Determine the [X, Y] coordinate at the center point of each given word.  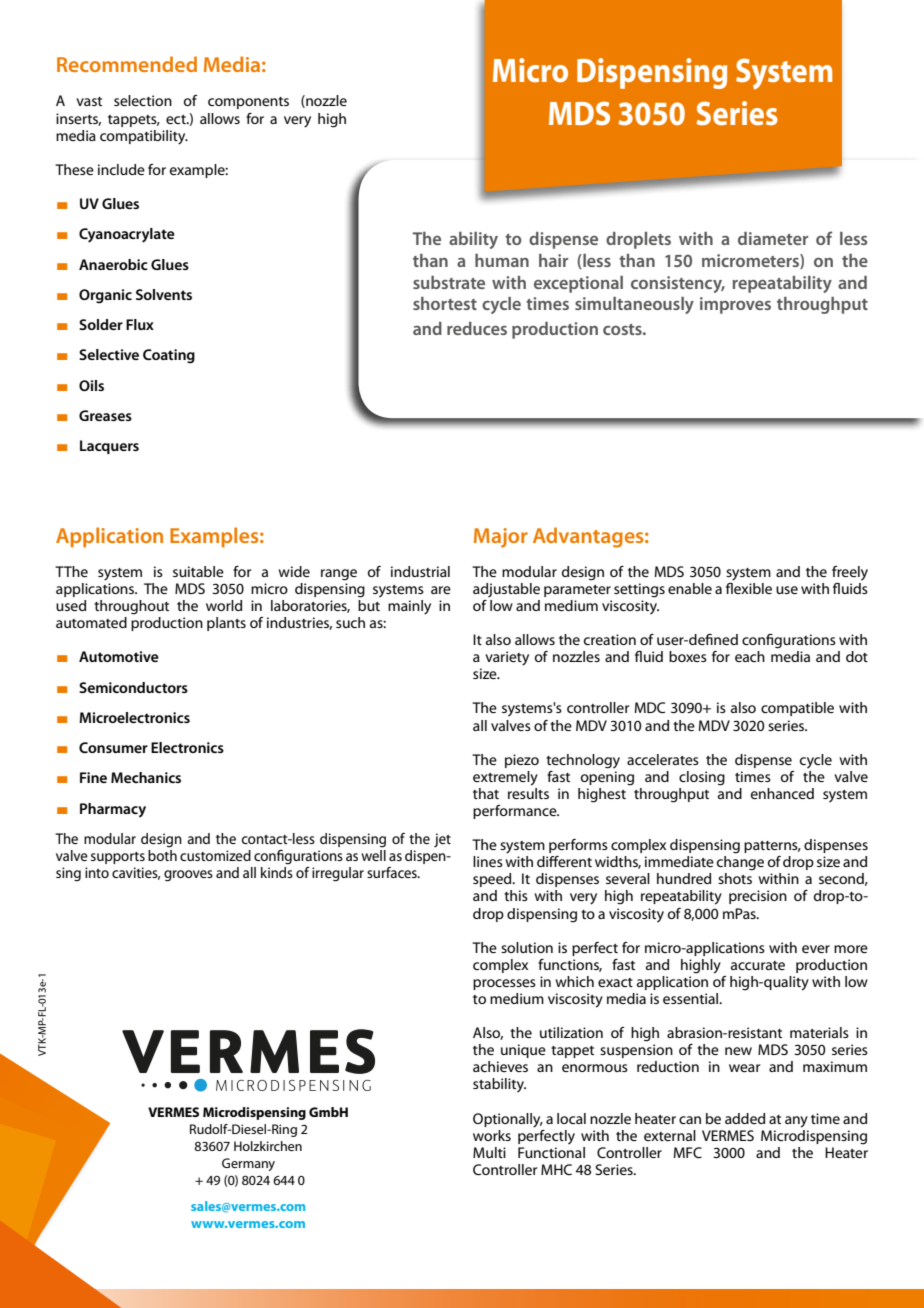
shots [735, 878]
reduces [477, 328]
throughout [131, 607]
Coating [169, 356]
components [248, 103]
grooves [188, 876]
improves [735, 305]
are [441, 590]
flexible [749, 587]
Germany [248, 1164]
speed [493, 880]
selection [143, 100]
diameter [773, 238]
